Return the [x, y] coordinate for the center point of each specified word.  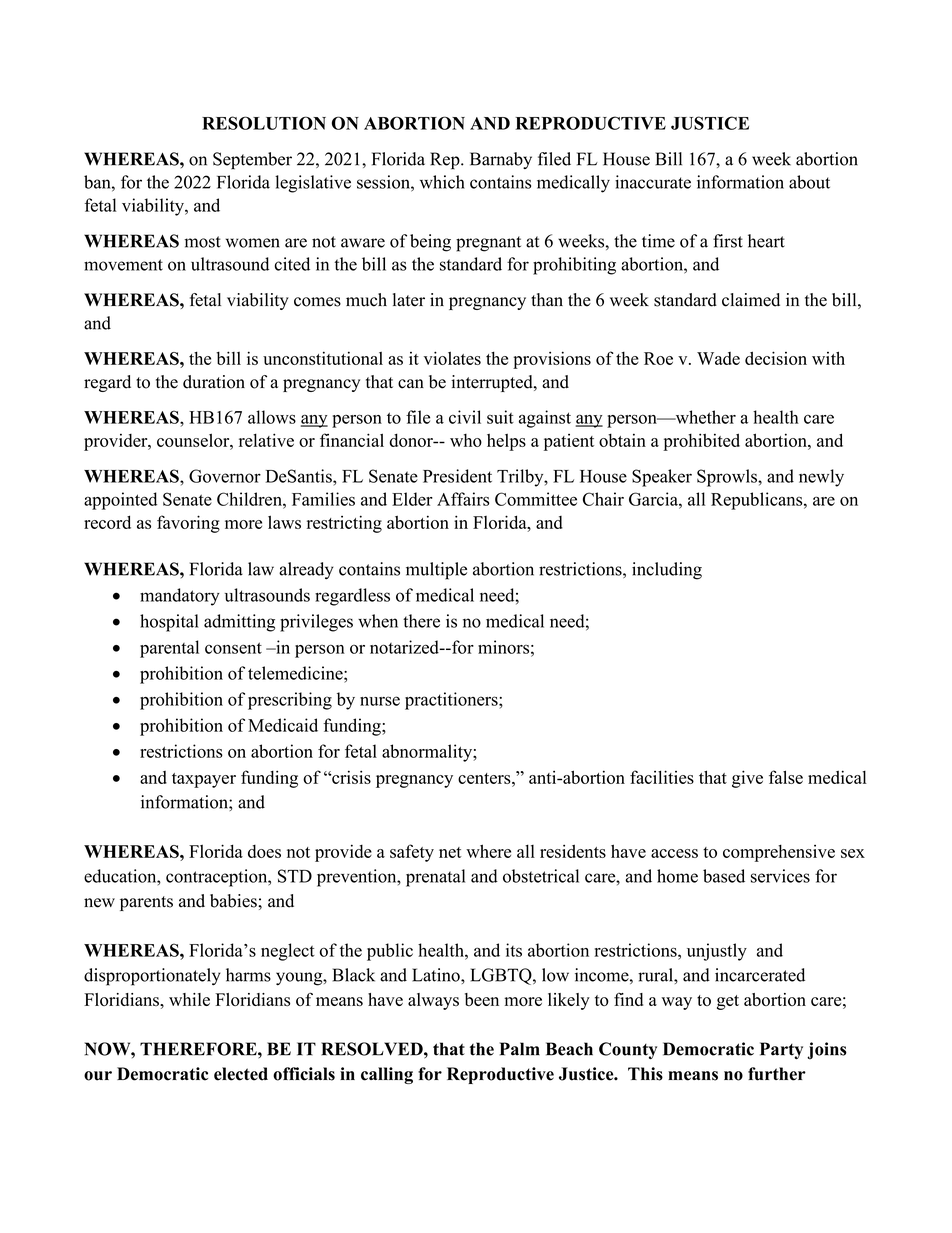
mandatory [180, 597]
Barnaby [501, 160]
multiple [436, 571]
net [450, 852]
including [667, 571]
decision [776, 358]
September [252, 161]
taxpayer [204, 780]
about [809, 182]
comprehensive [779, 853]
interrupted [493, 383]
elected [241, 1074]
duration [214, 382]
